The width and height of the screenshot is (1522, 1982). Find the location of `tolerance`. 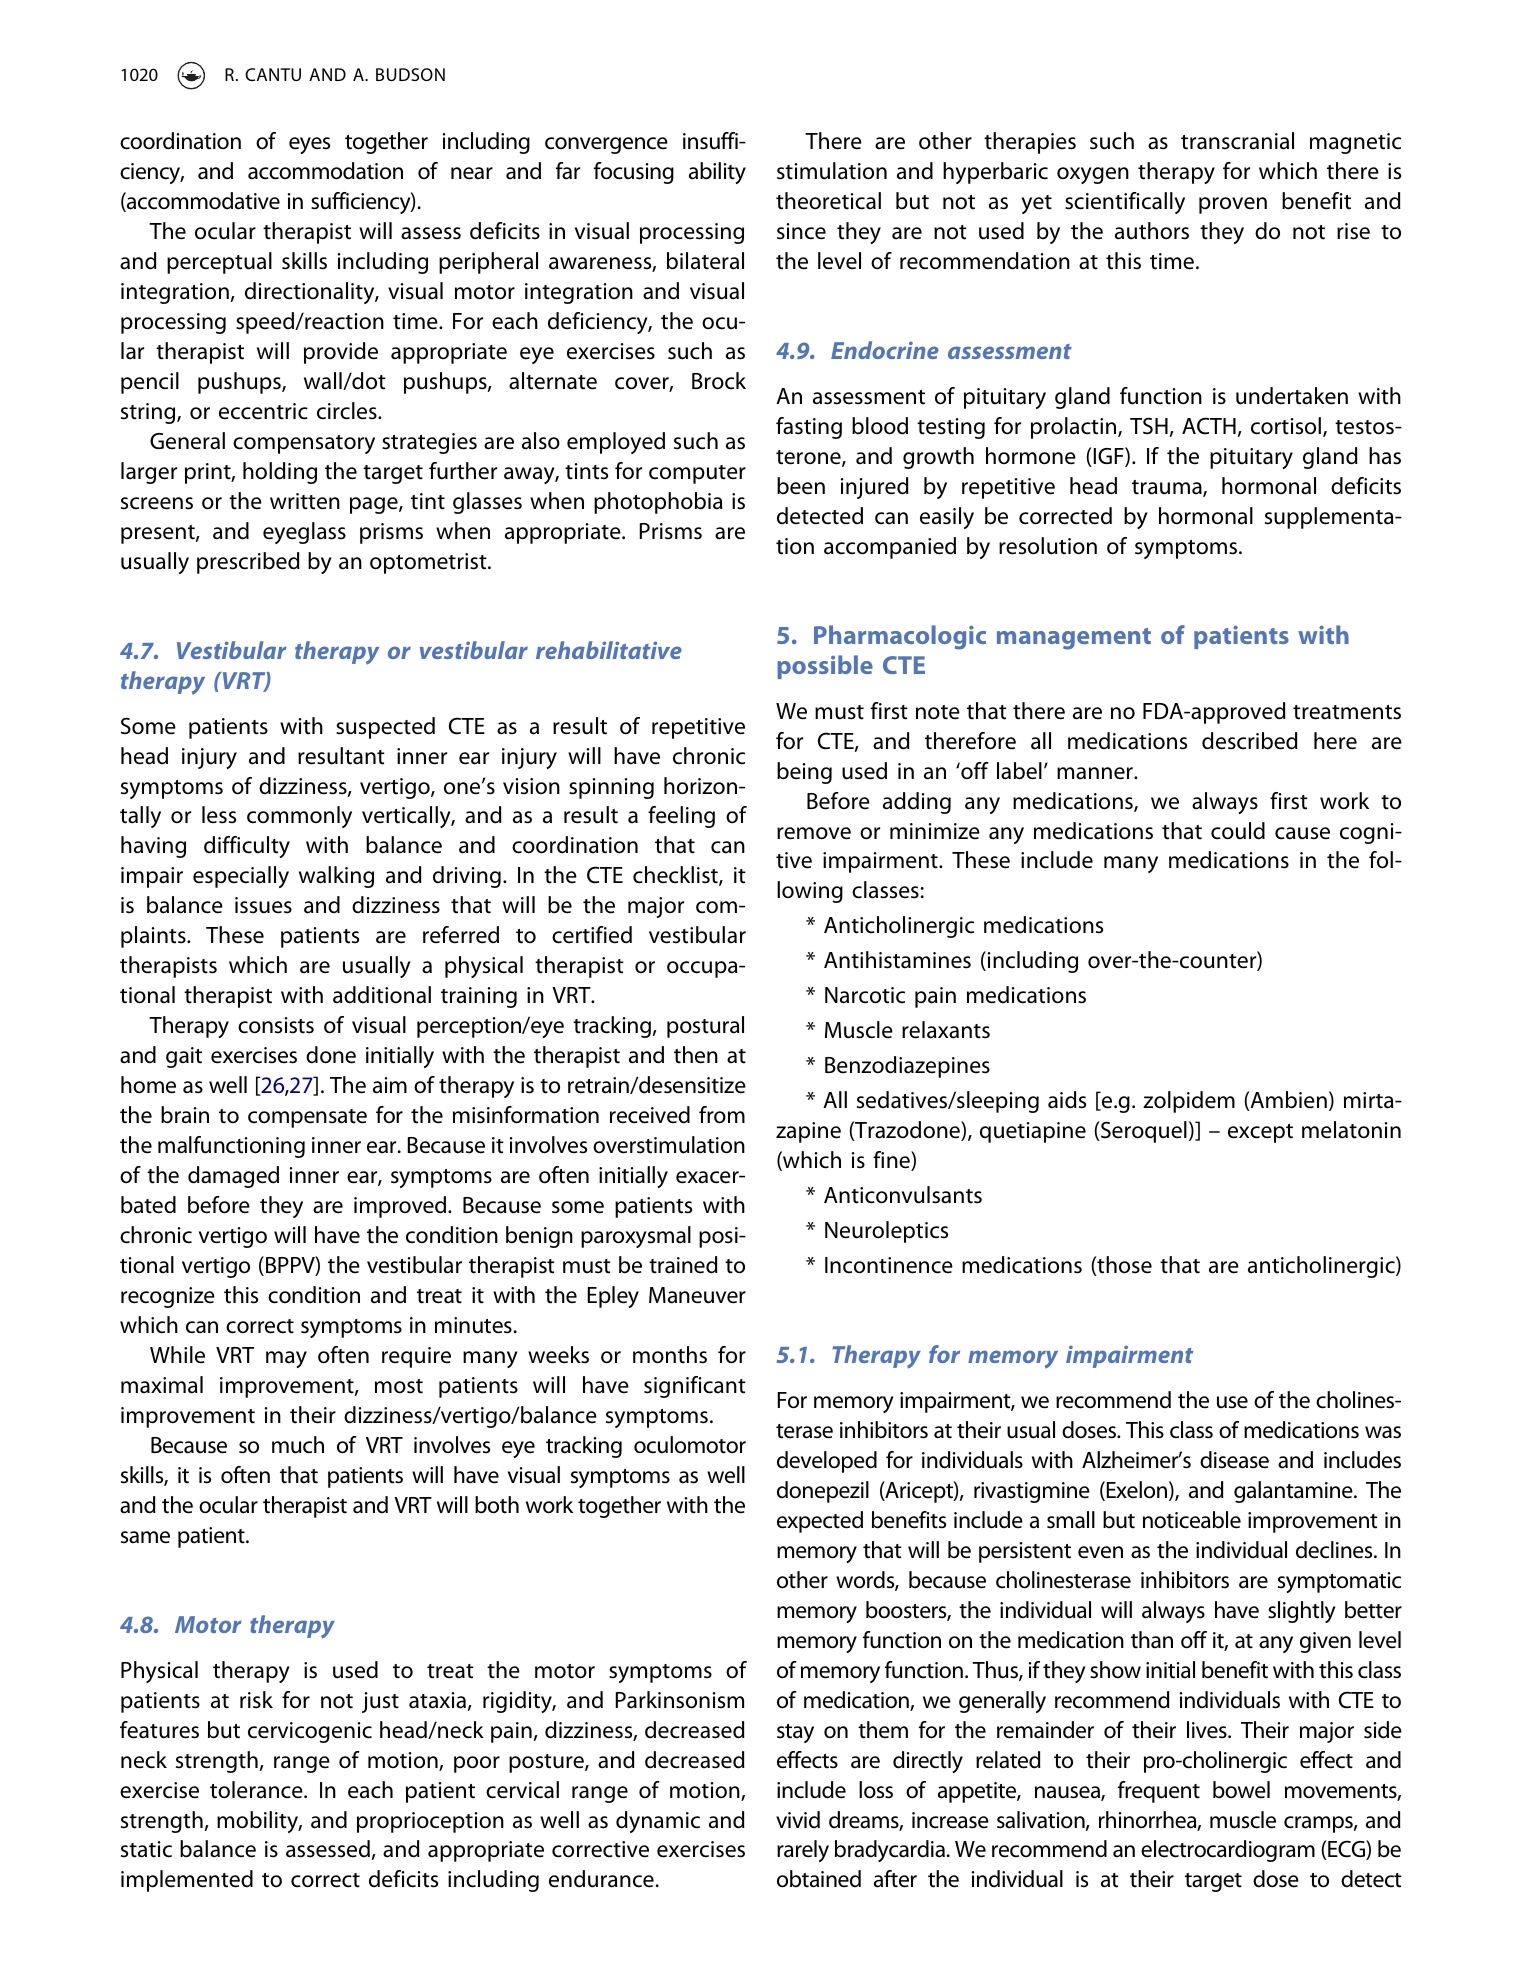

tolerance is located at coordinates (257, 1790).
